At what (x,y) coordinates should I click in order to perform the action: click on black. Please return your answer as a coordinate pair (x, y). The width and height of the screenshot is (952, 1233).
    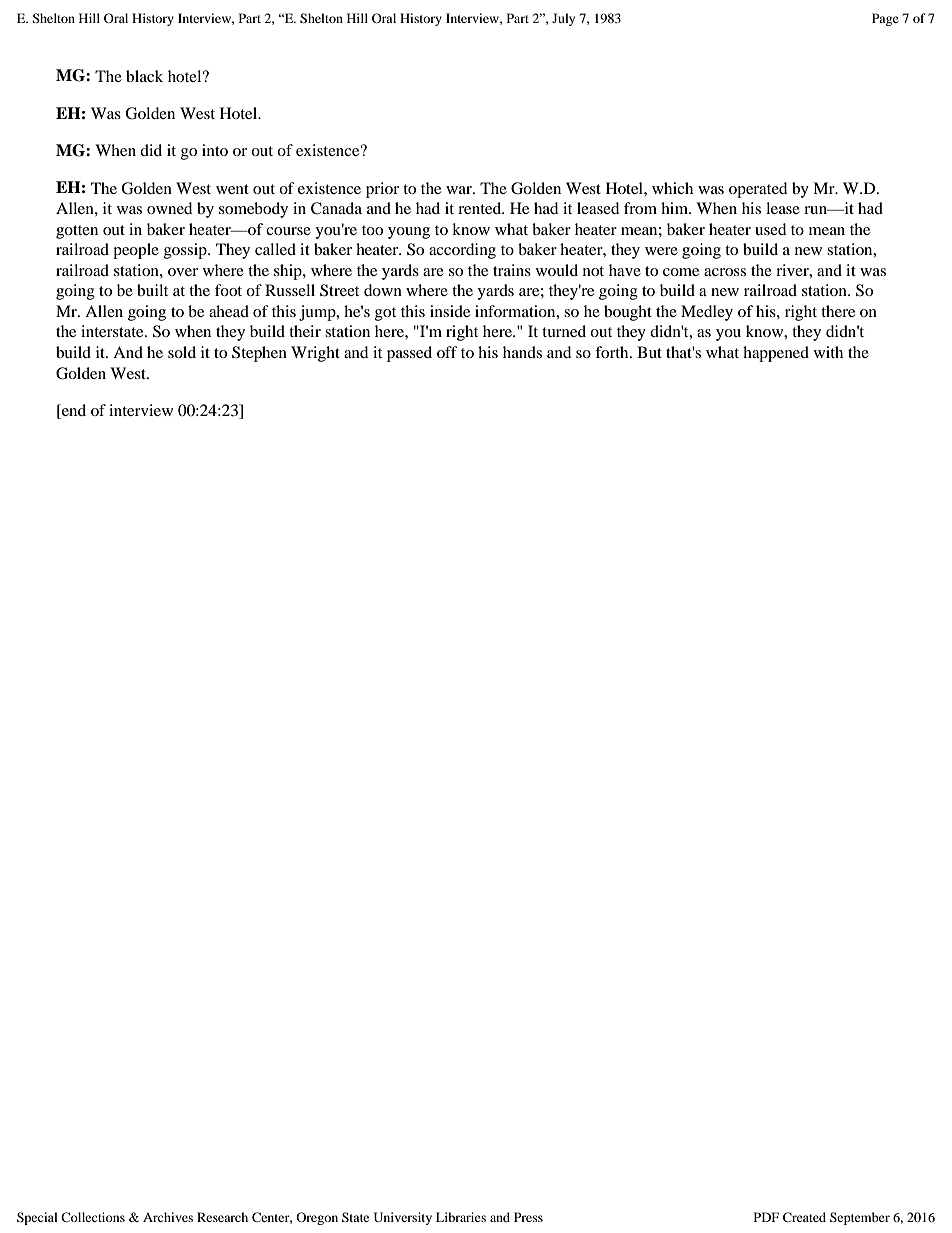
    Looking at the image, I should click on (144, 76).
